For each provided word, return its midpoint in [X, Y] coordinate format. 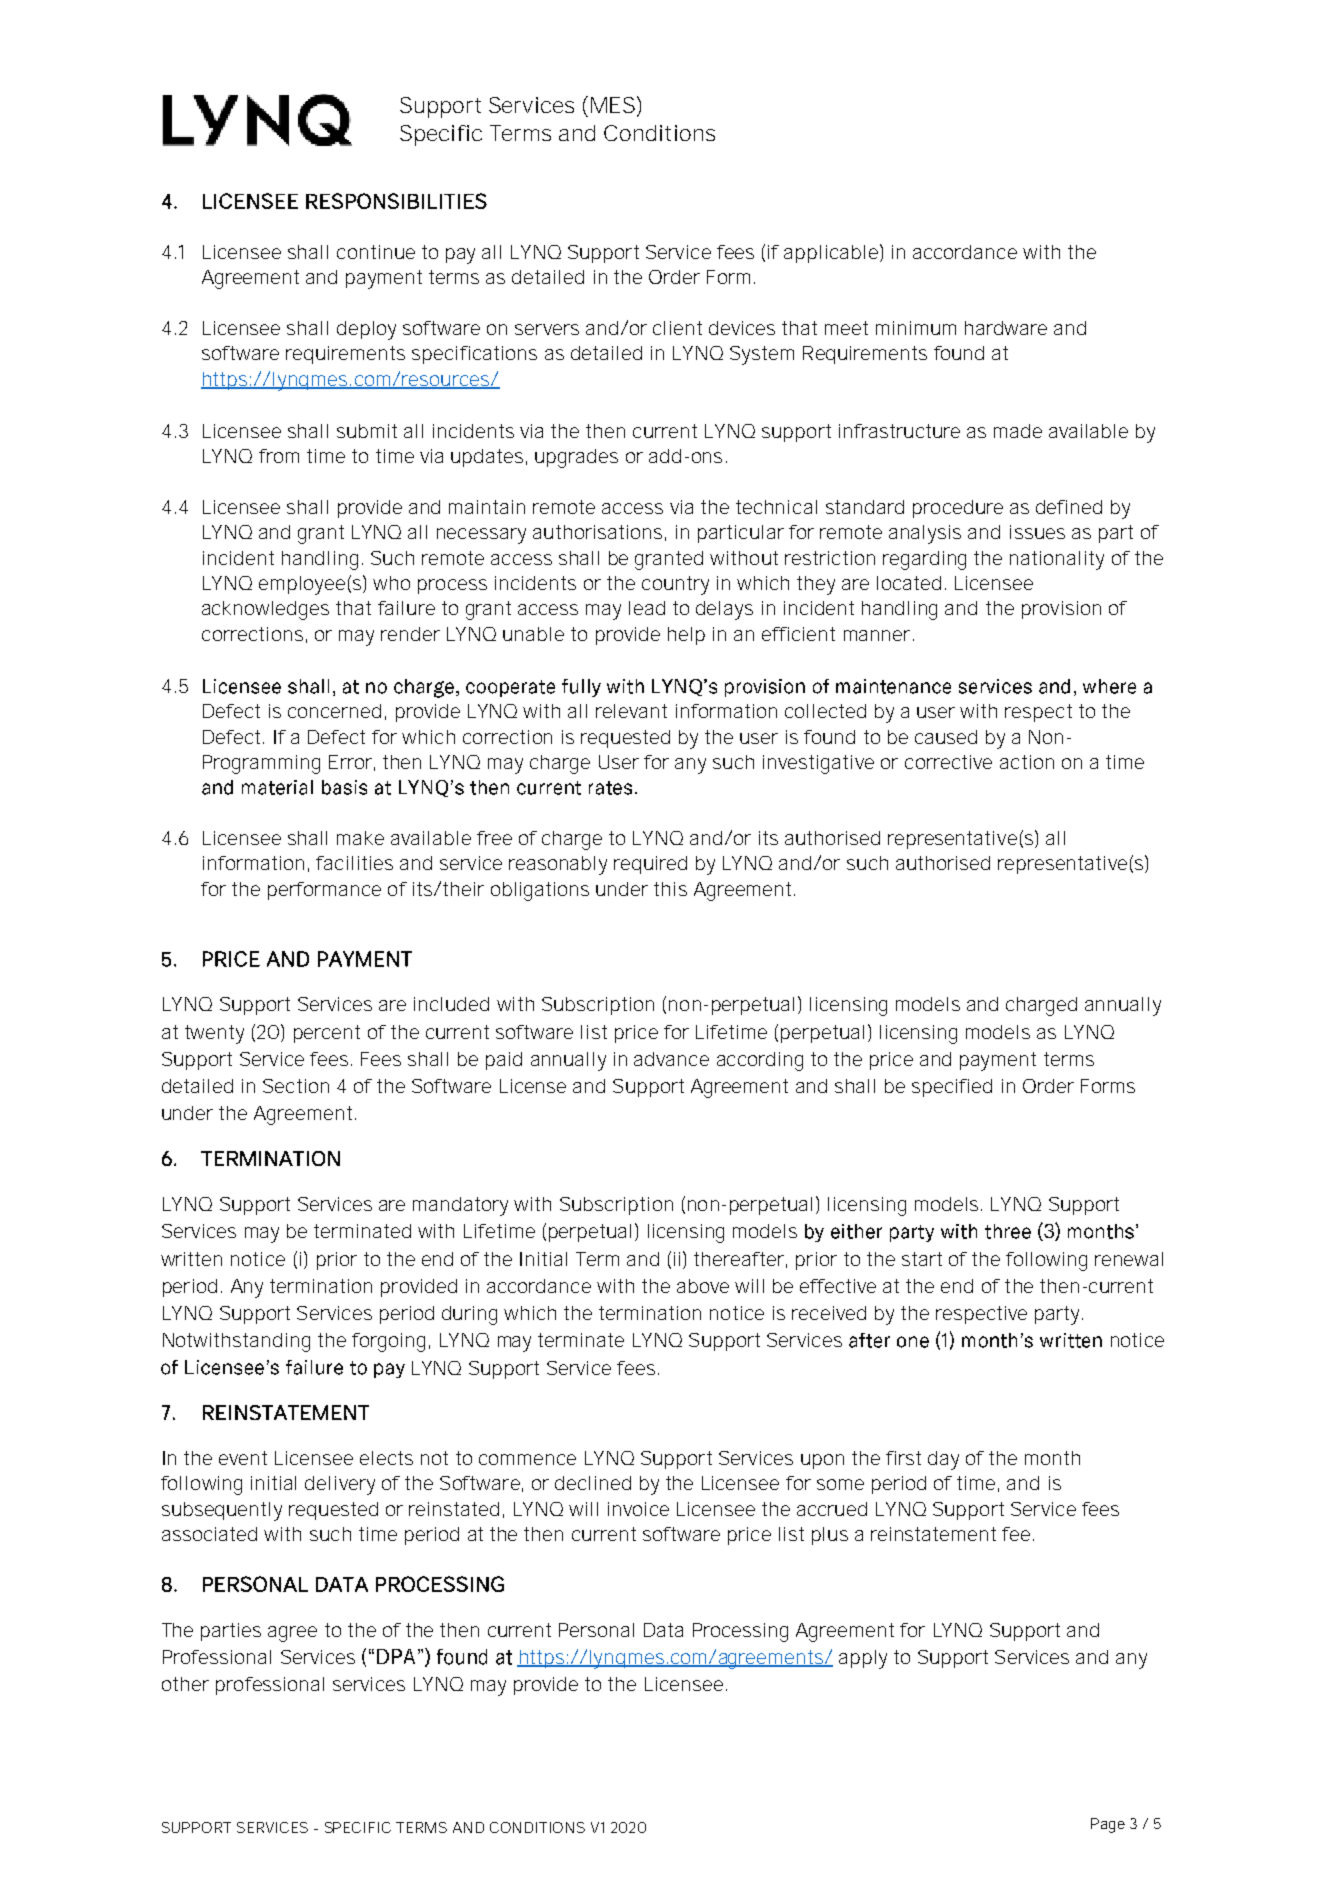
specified [952, 1088]
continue [376, 252]
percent [327, 1034]
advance [671, 1059]
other [185, 1684]
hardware [1006, 328]
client [677, 328]
